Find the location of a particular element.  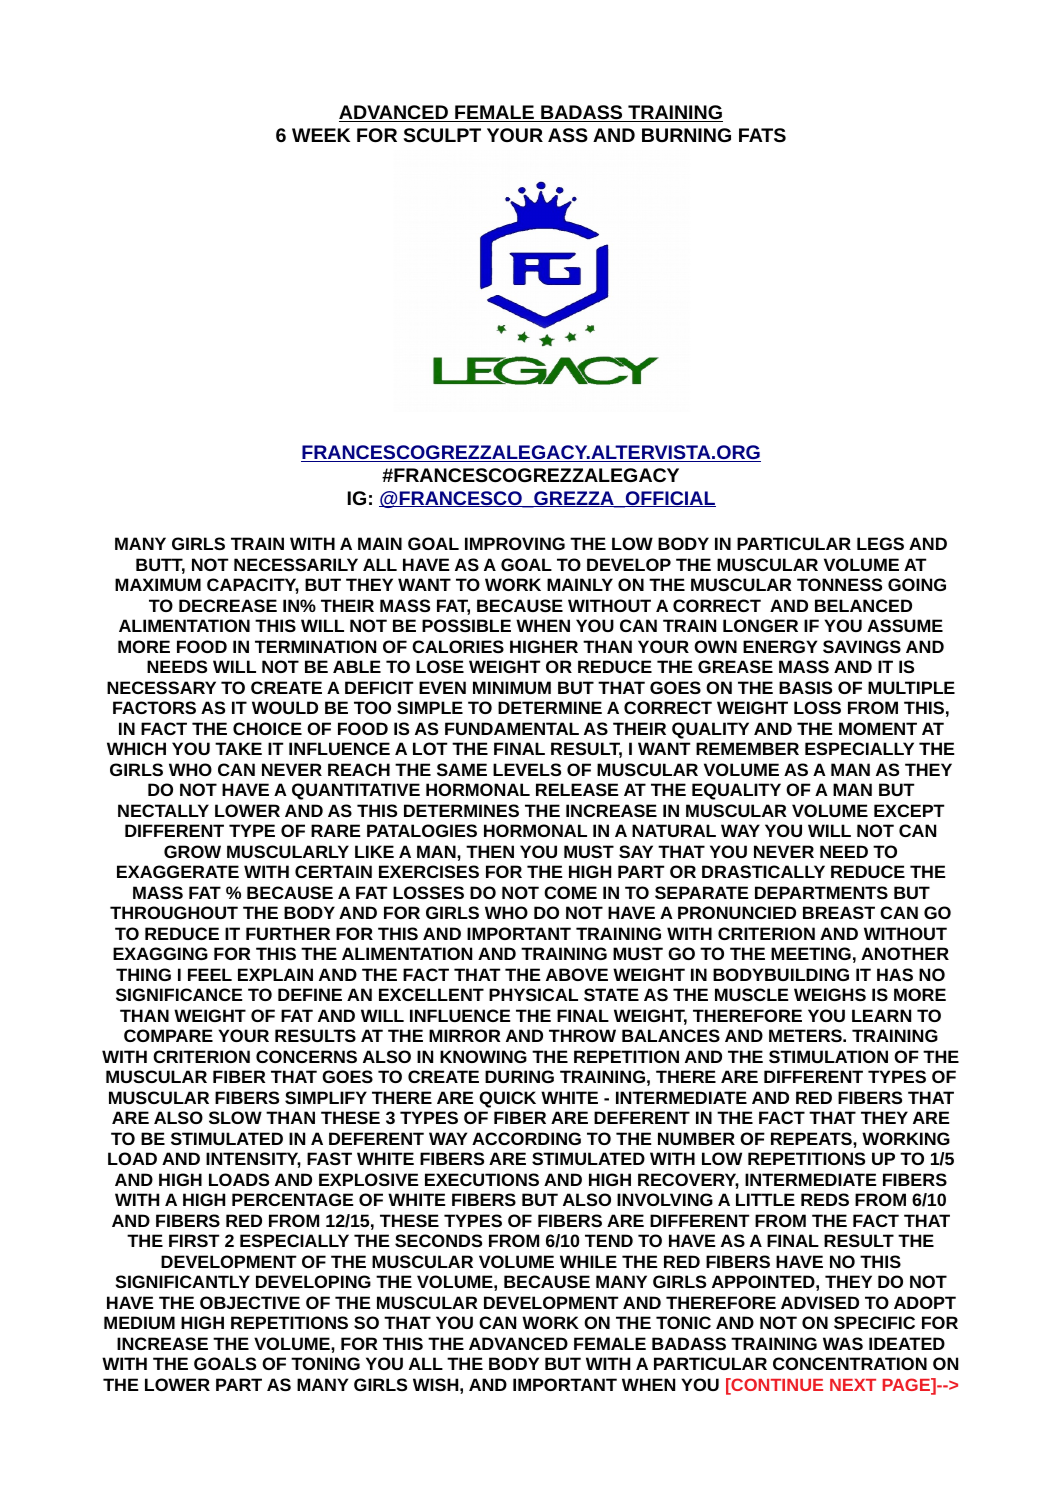

FATS is located at coordinates (762, 135).
